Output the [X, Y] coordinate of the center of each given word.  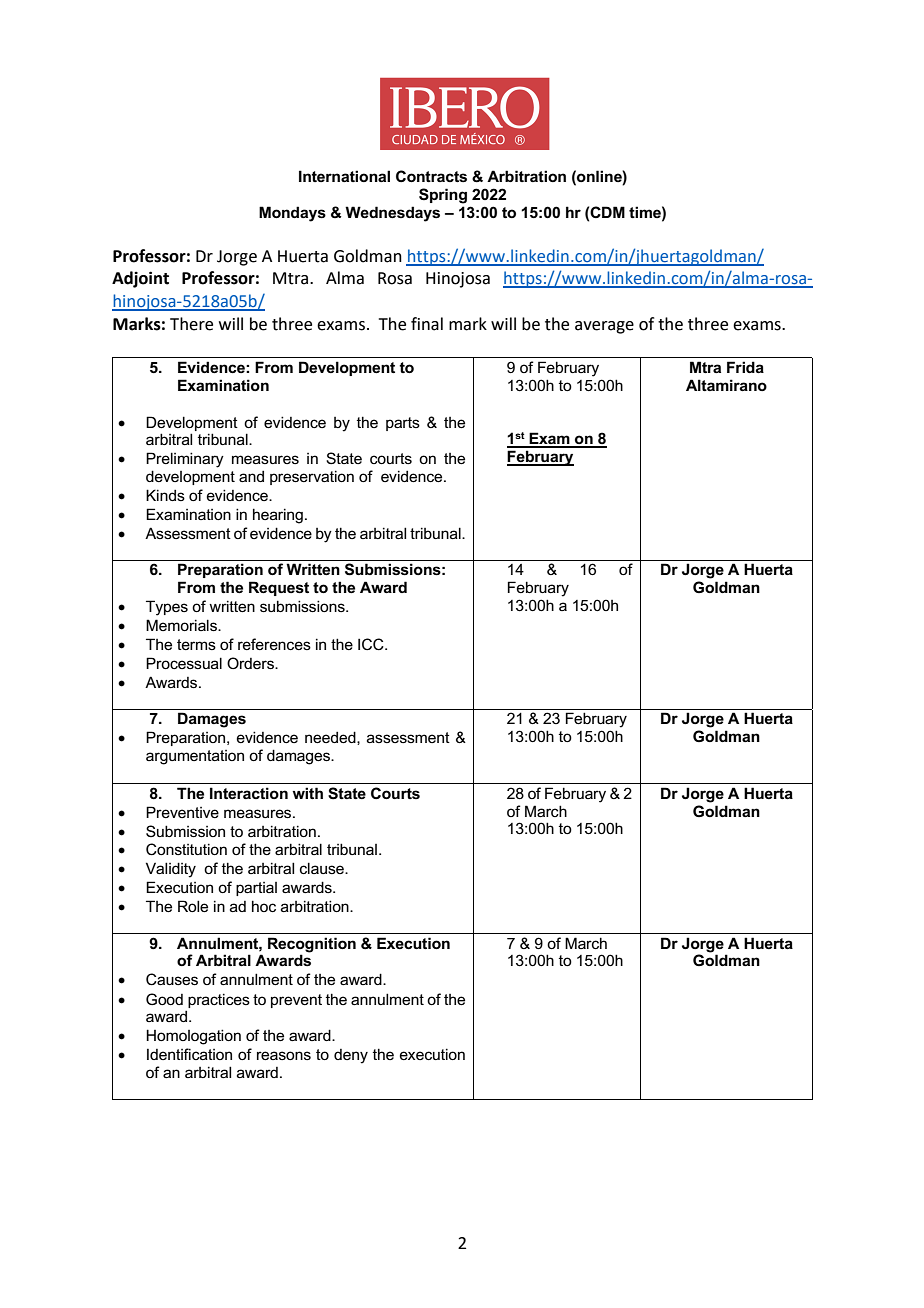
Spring [443, 196]
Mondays [292, 214]
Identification [189, 1054]
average [604, 327]
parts [403, 424]
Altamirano [726, 385]
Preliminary [185, 460]
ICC [372, 644]
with [307, 793]
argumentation [195, 757]
